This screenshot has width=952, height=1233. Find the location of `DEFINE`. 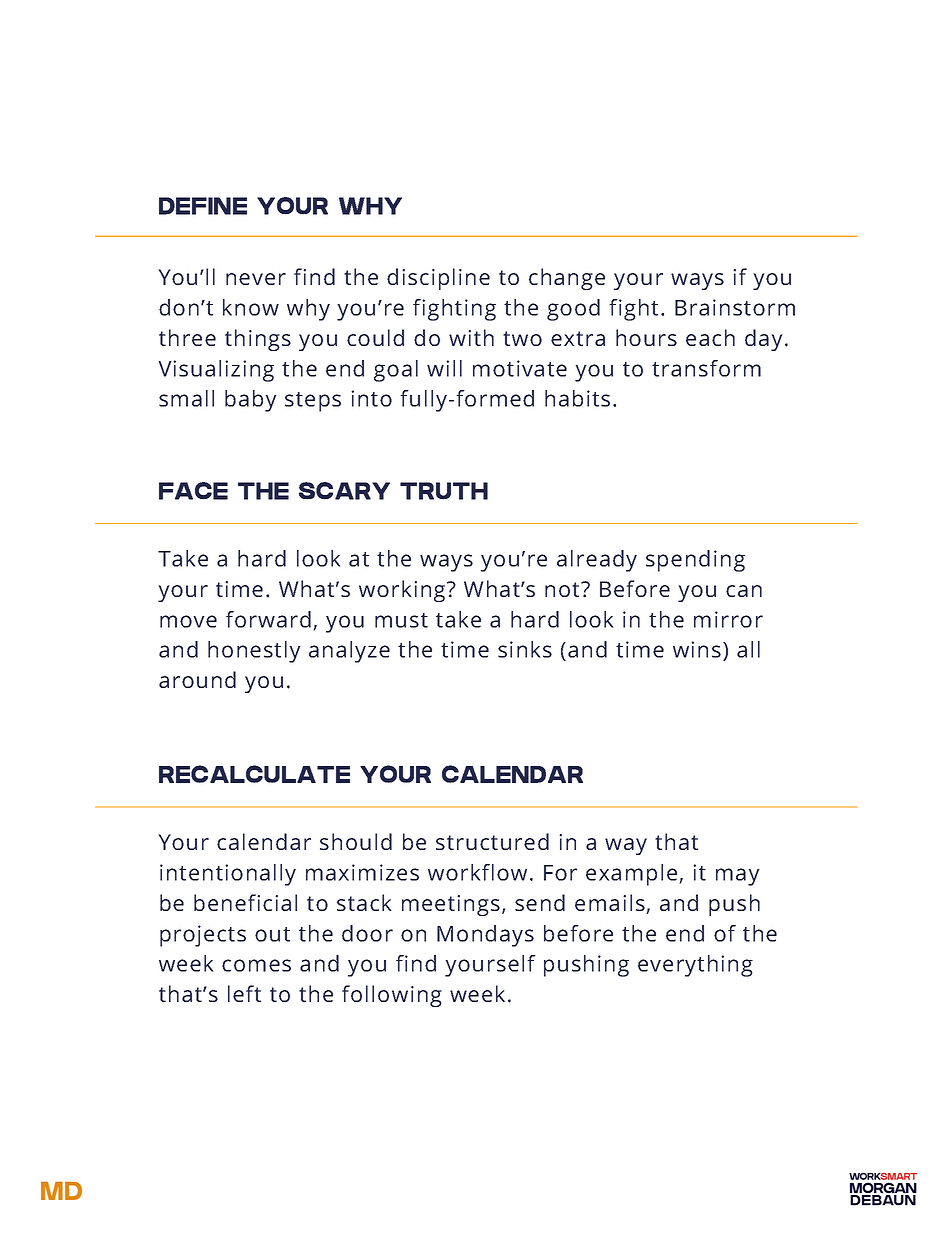

DEFINE is located at coordinates (203, 206).
